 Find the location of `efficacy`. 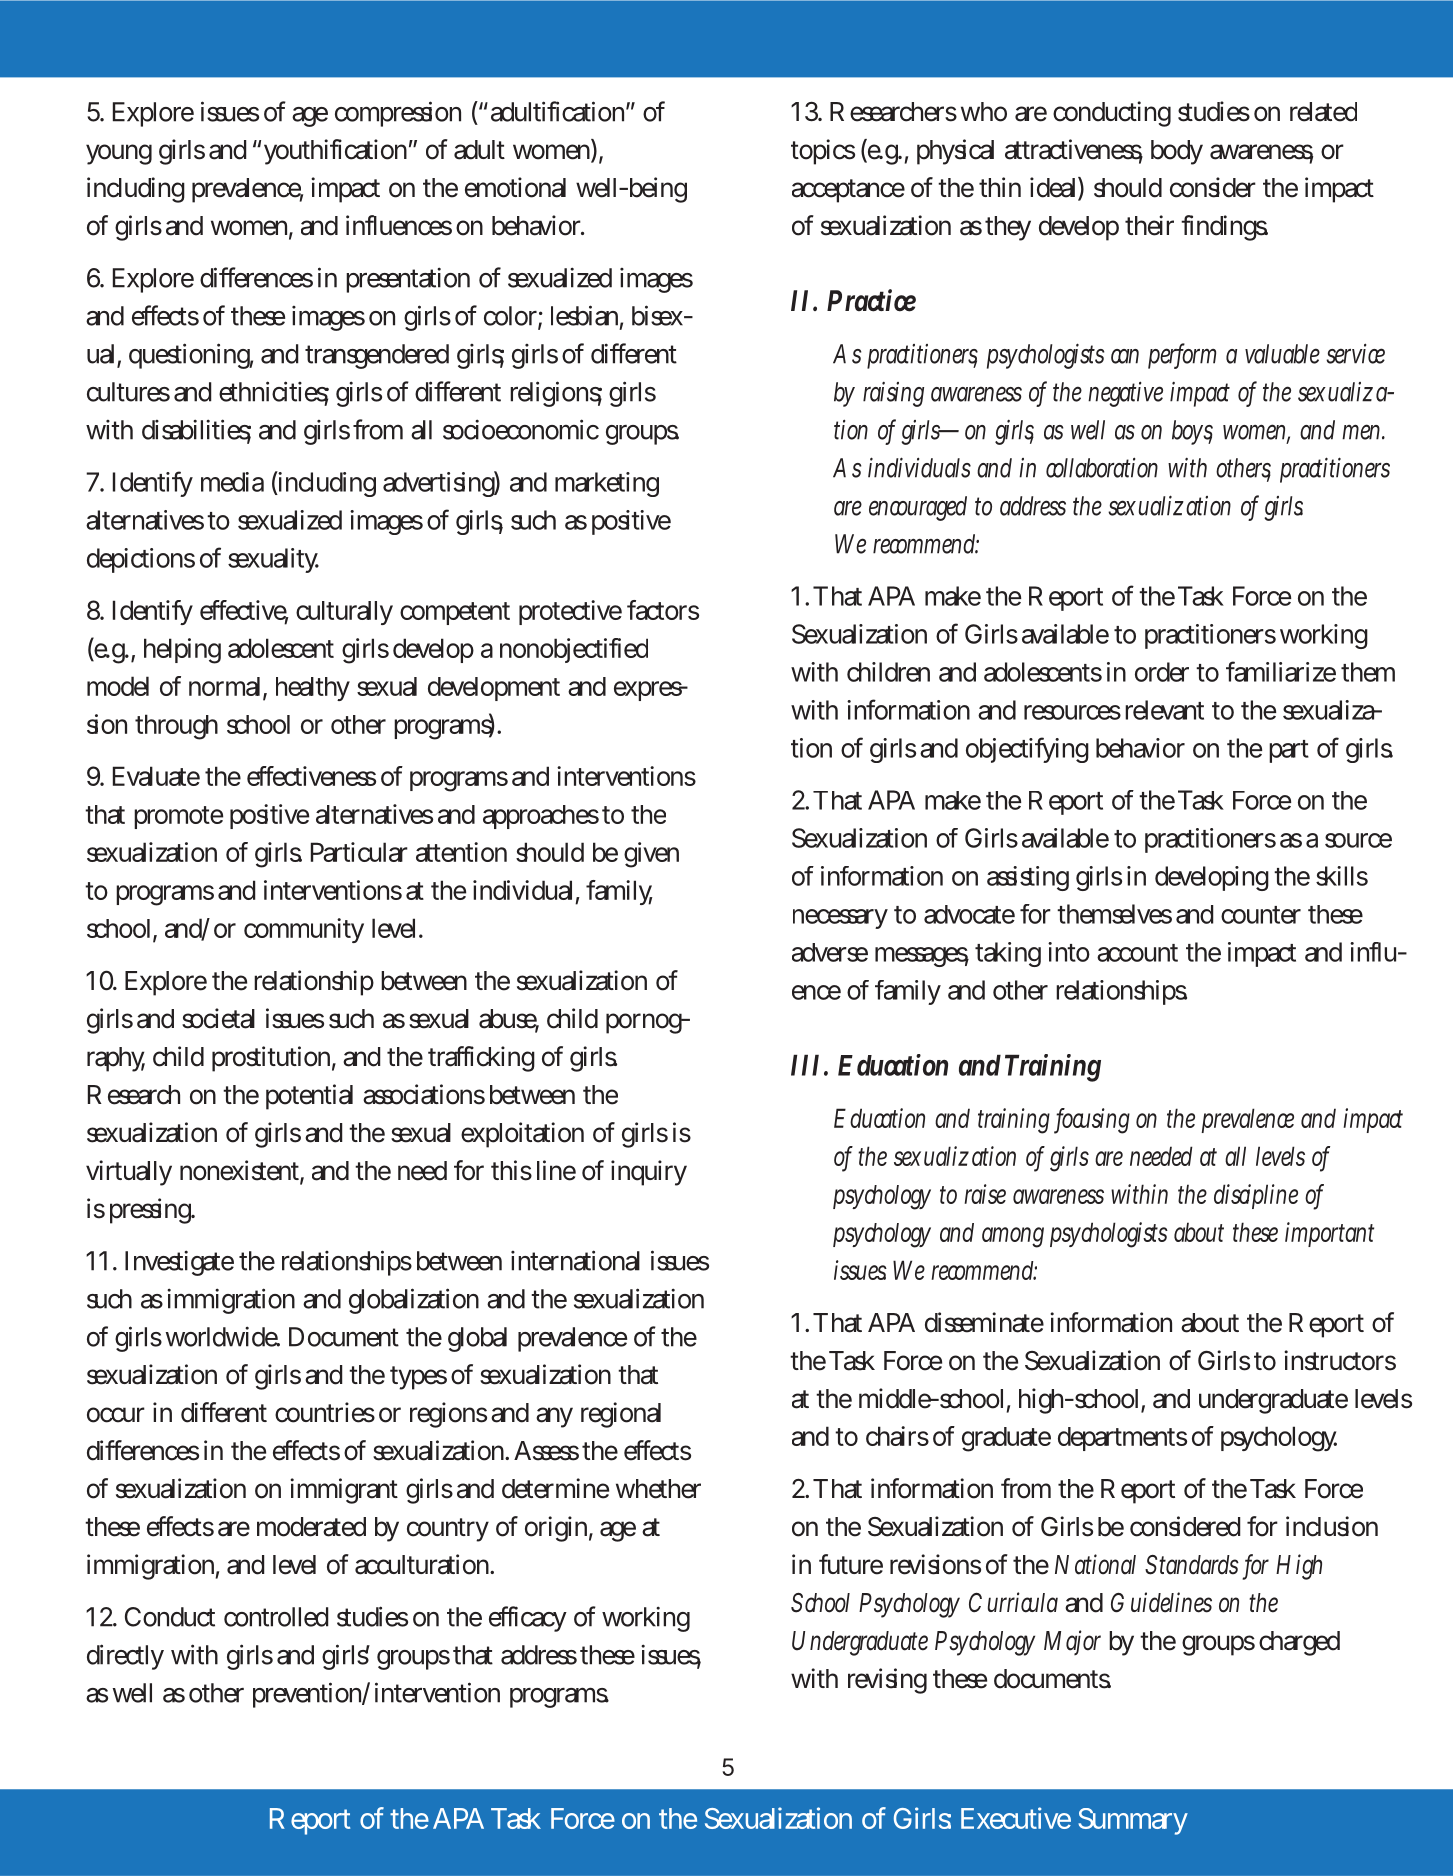

efficacy is located at coordinates (527, 1619).
